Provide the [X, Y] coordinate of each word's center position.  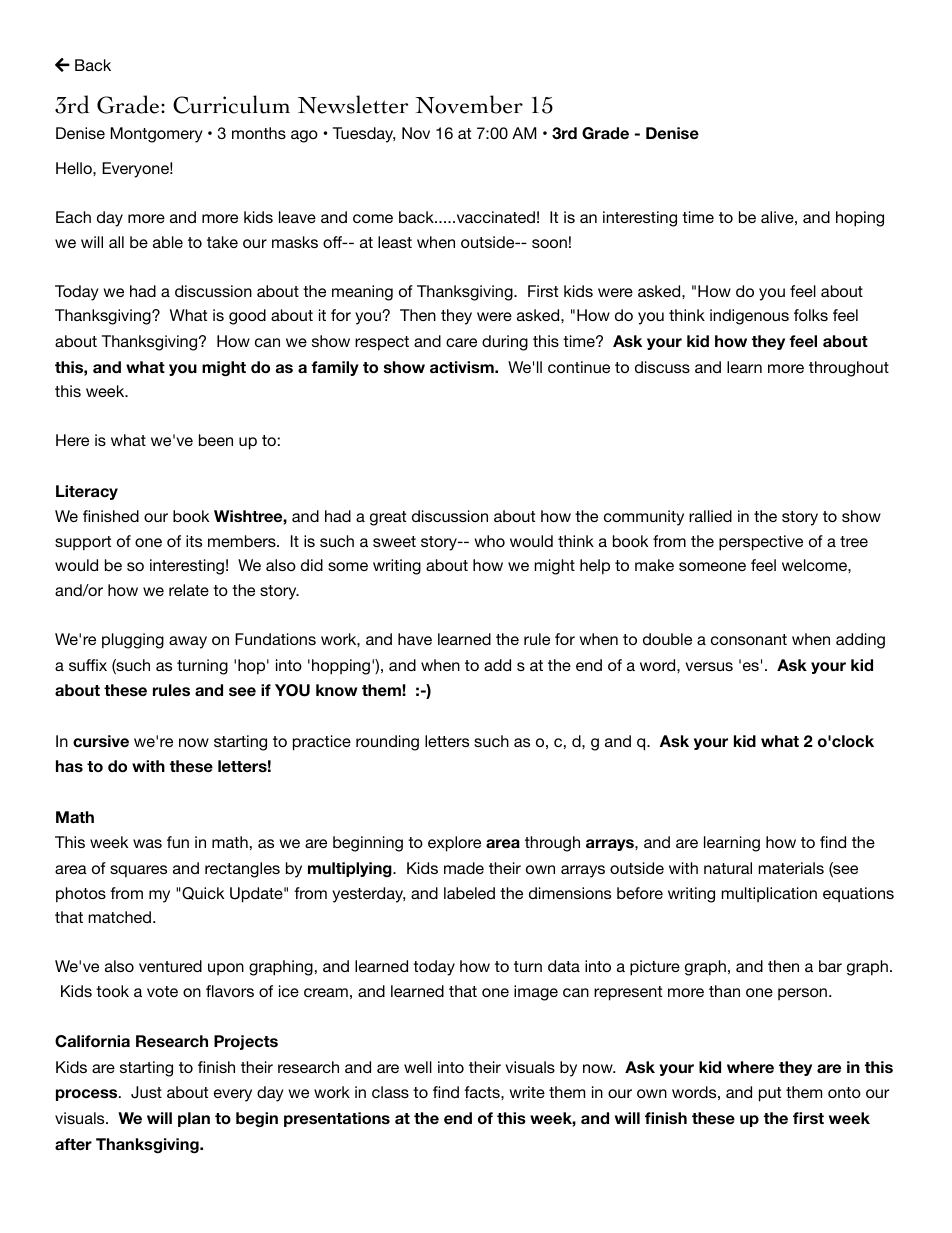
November [469, 104]
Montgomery [157, 135]
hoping [860, 219]
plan [194, 1119]
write [527, 1092]
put [770, 1094]
